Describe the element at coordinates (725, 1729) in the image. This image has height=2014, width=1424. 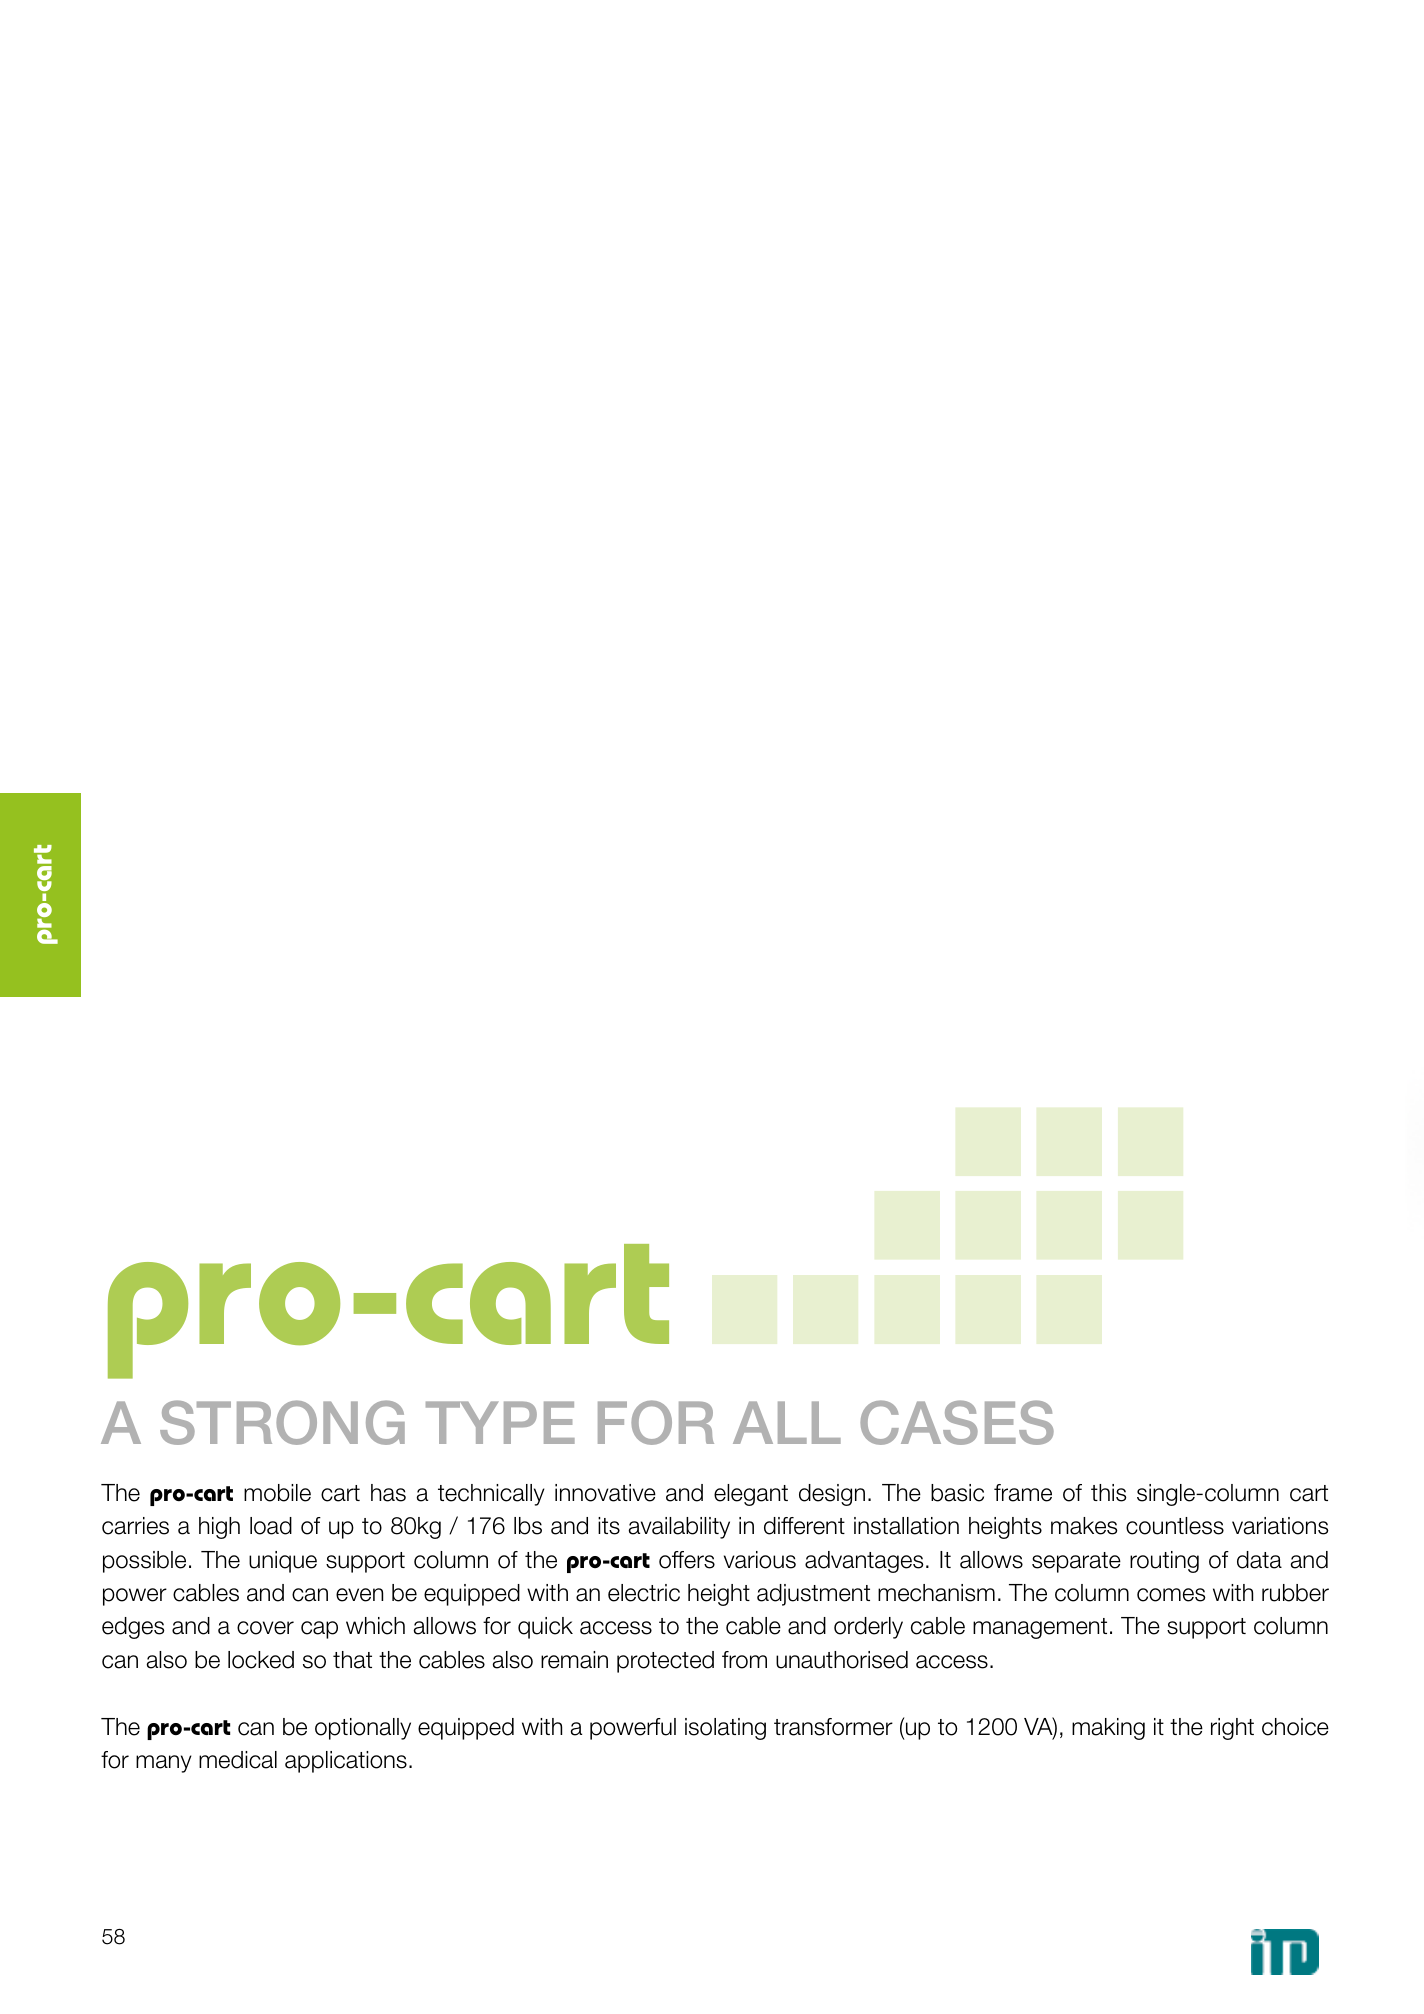
I see `isolating` at that location.
